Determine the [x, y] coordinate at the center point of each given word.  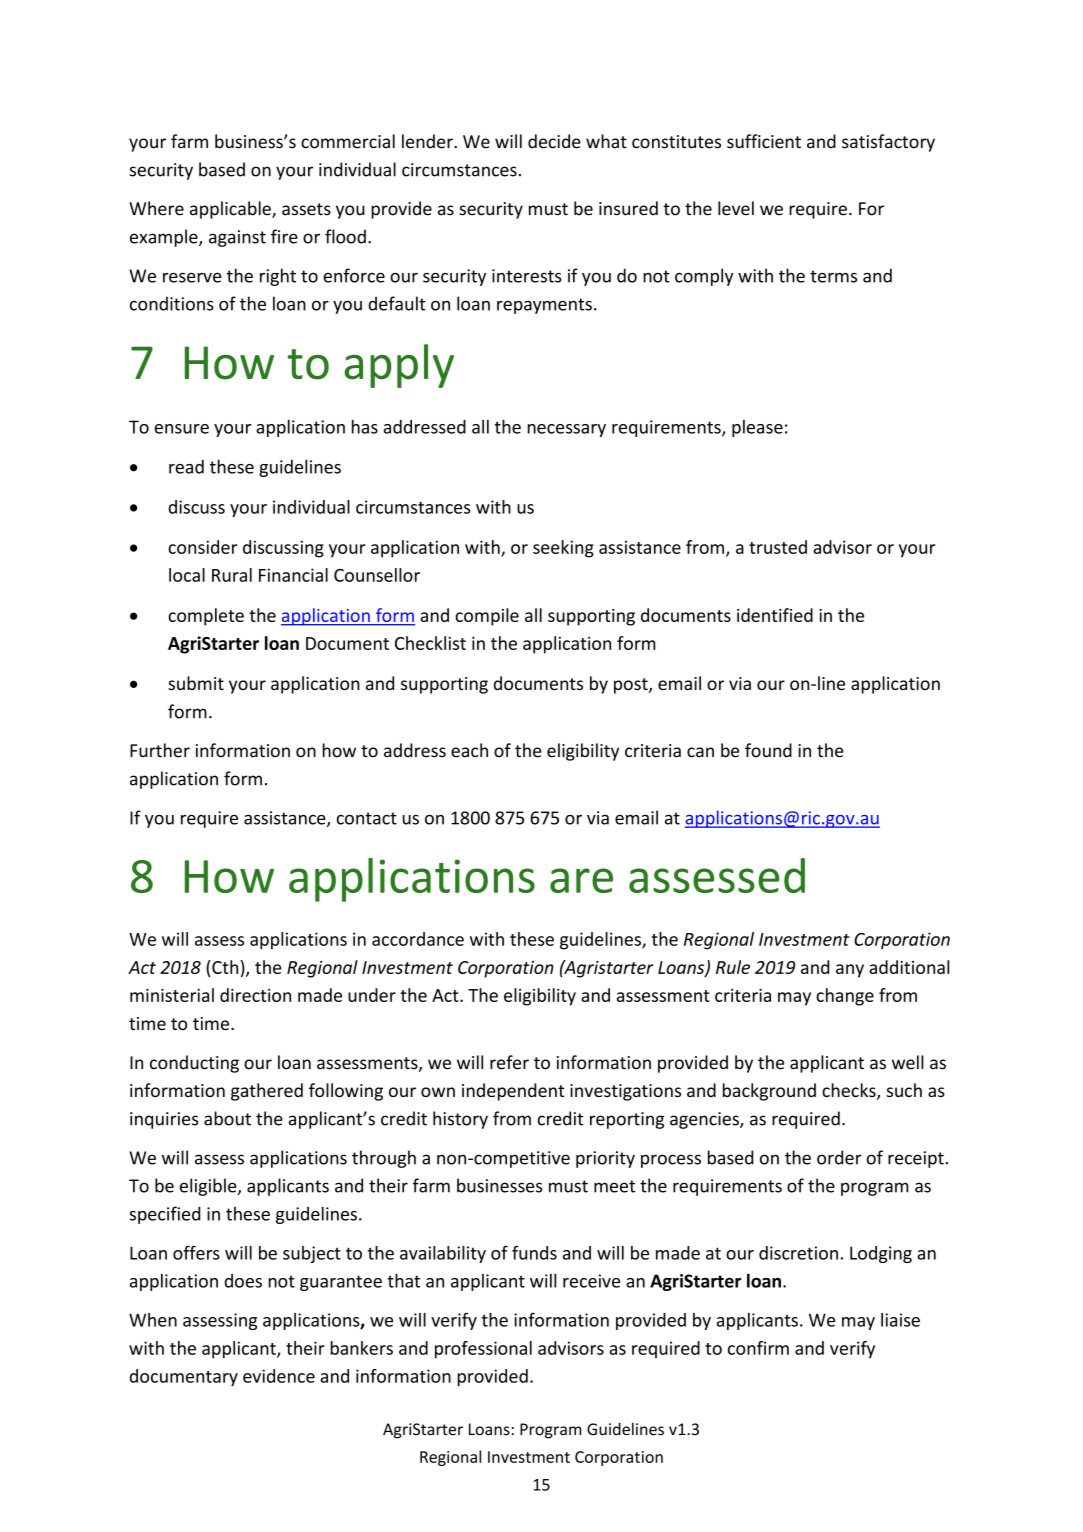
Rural [232, 575]
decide [554, 141]
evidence [279, 1376]
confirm [758, 1348]
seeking [563, 549]
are [581, 880]
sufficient [764, 141]
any [850, 971]
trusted [778, 547]
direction [255, 995]
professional [483, 1350]
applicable [231, 210]
